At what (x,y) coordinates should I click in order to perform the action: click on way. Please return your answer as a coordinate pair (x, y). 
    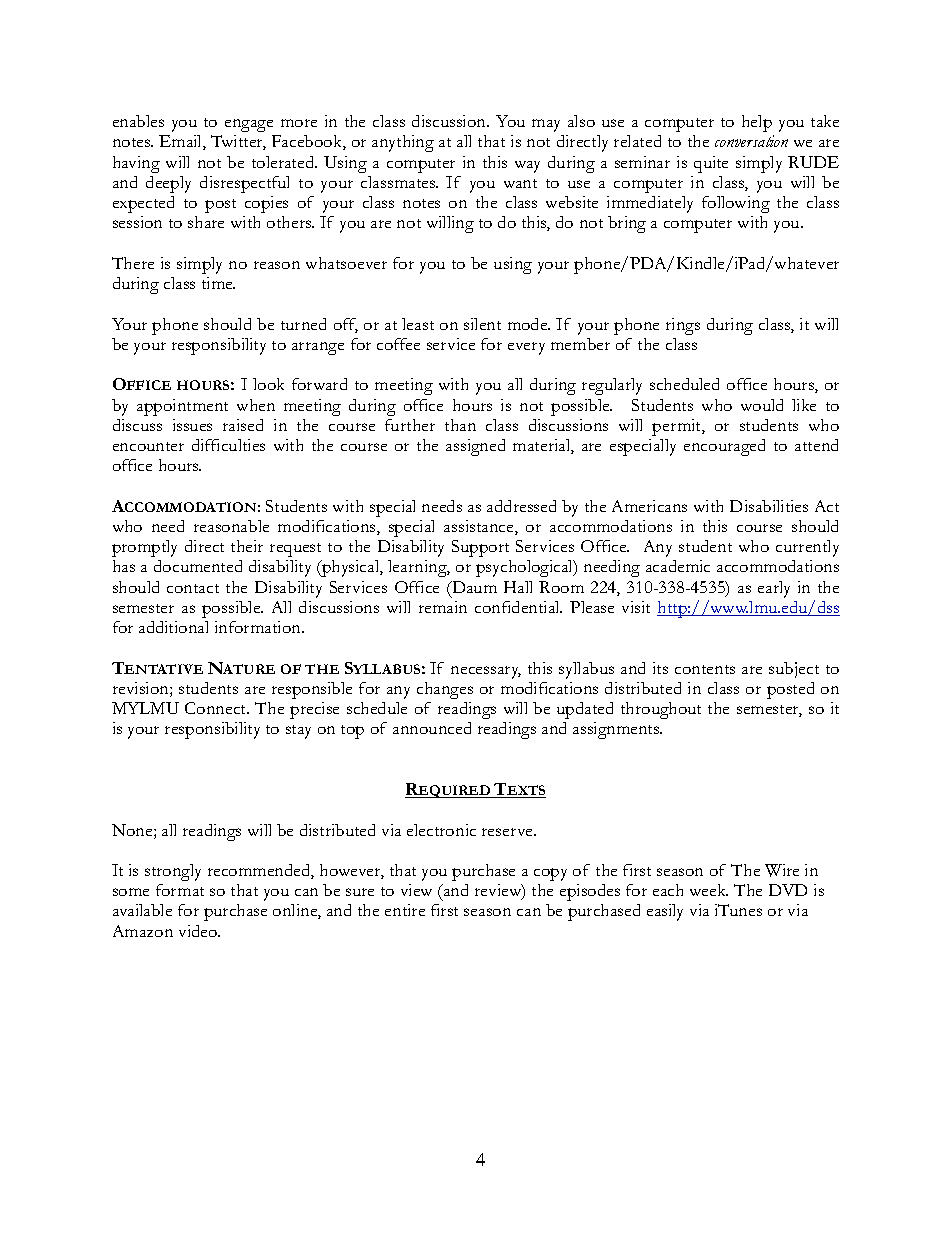
    Looking at the image, I should click on (527, 167).
